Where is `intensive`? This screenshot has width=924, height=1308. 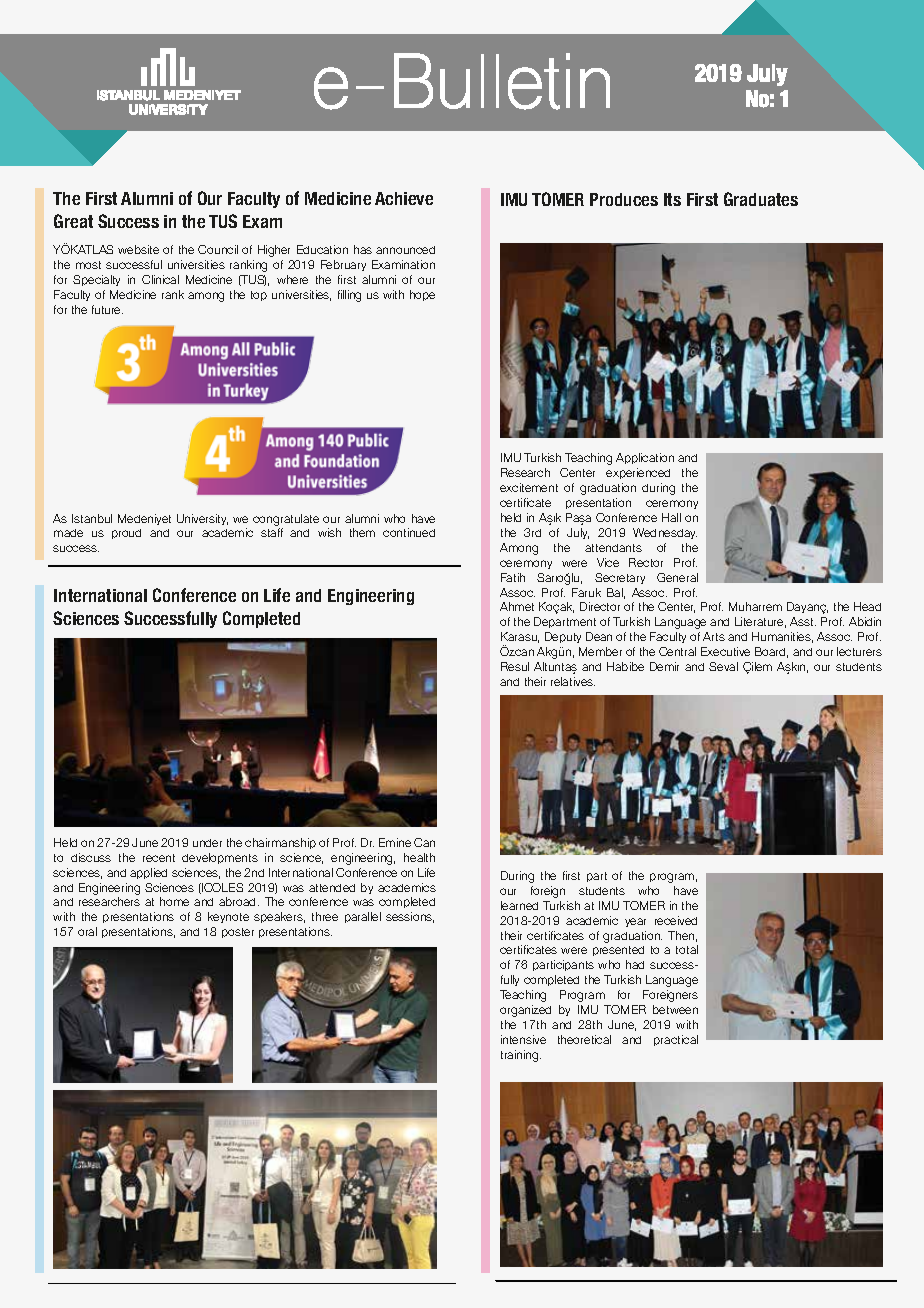
intensive is located at coordinates (523, 1039).
